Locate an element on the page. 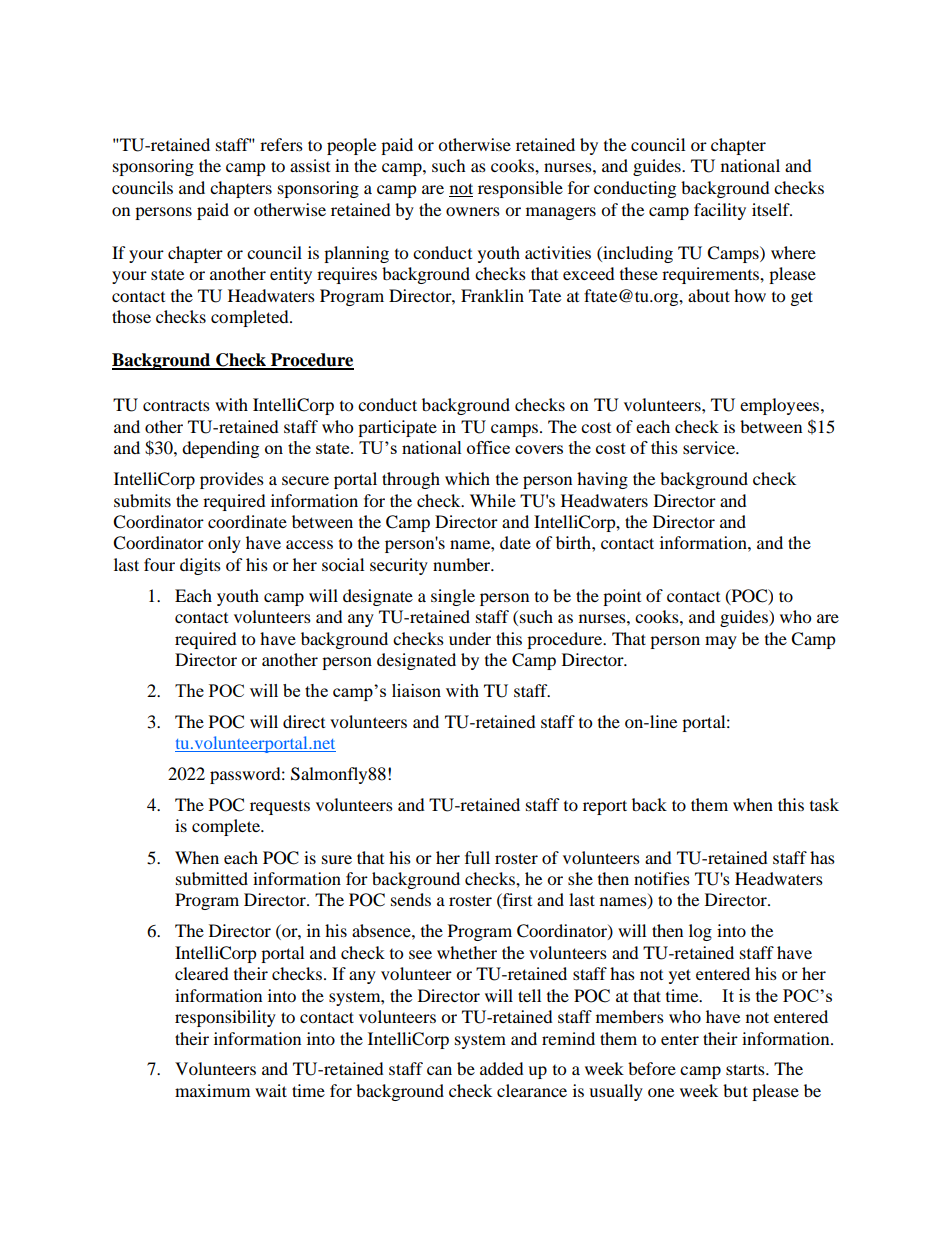 The image size is (952, 1233). facility is located at coordinates (720, 211).
